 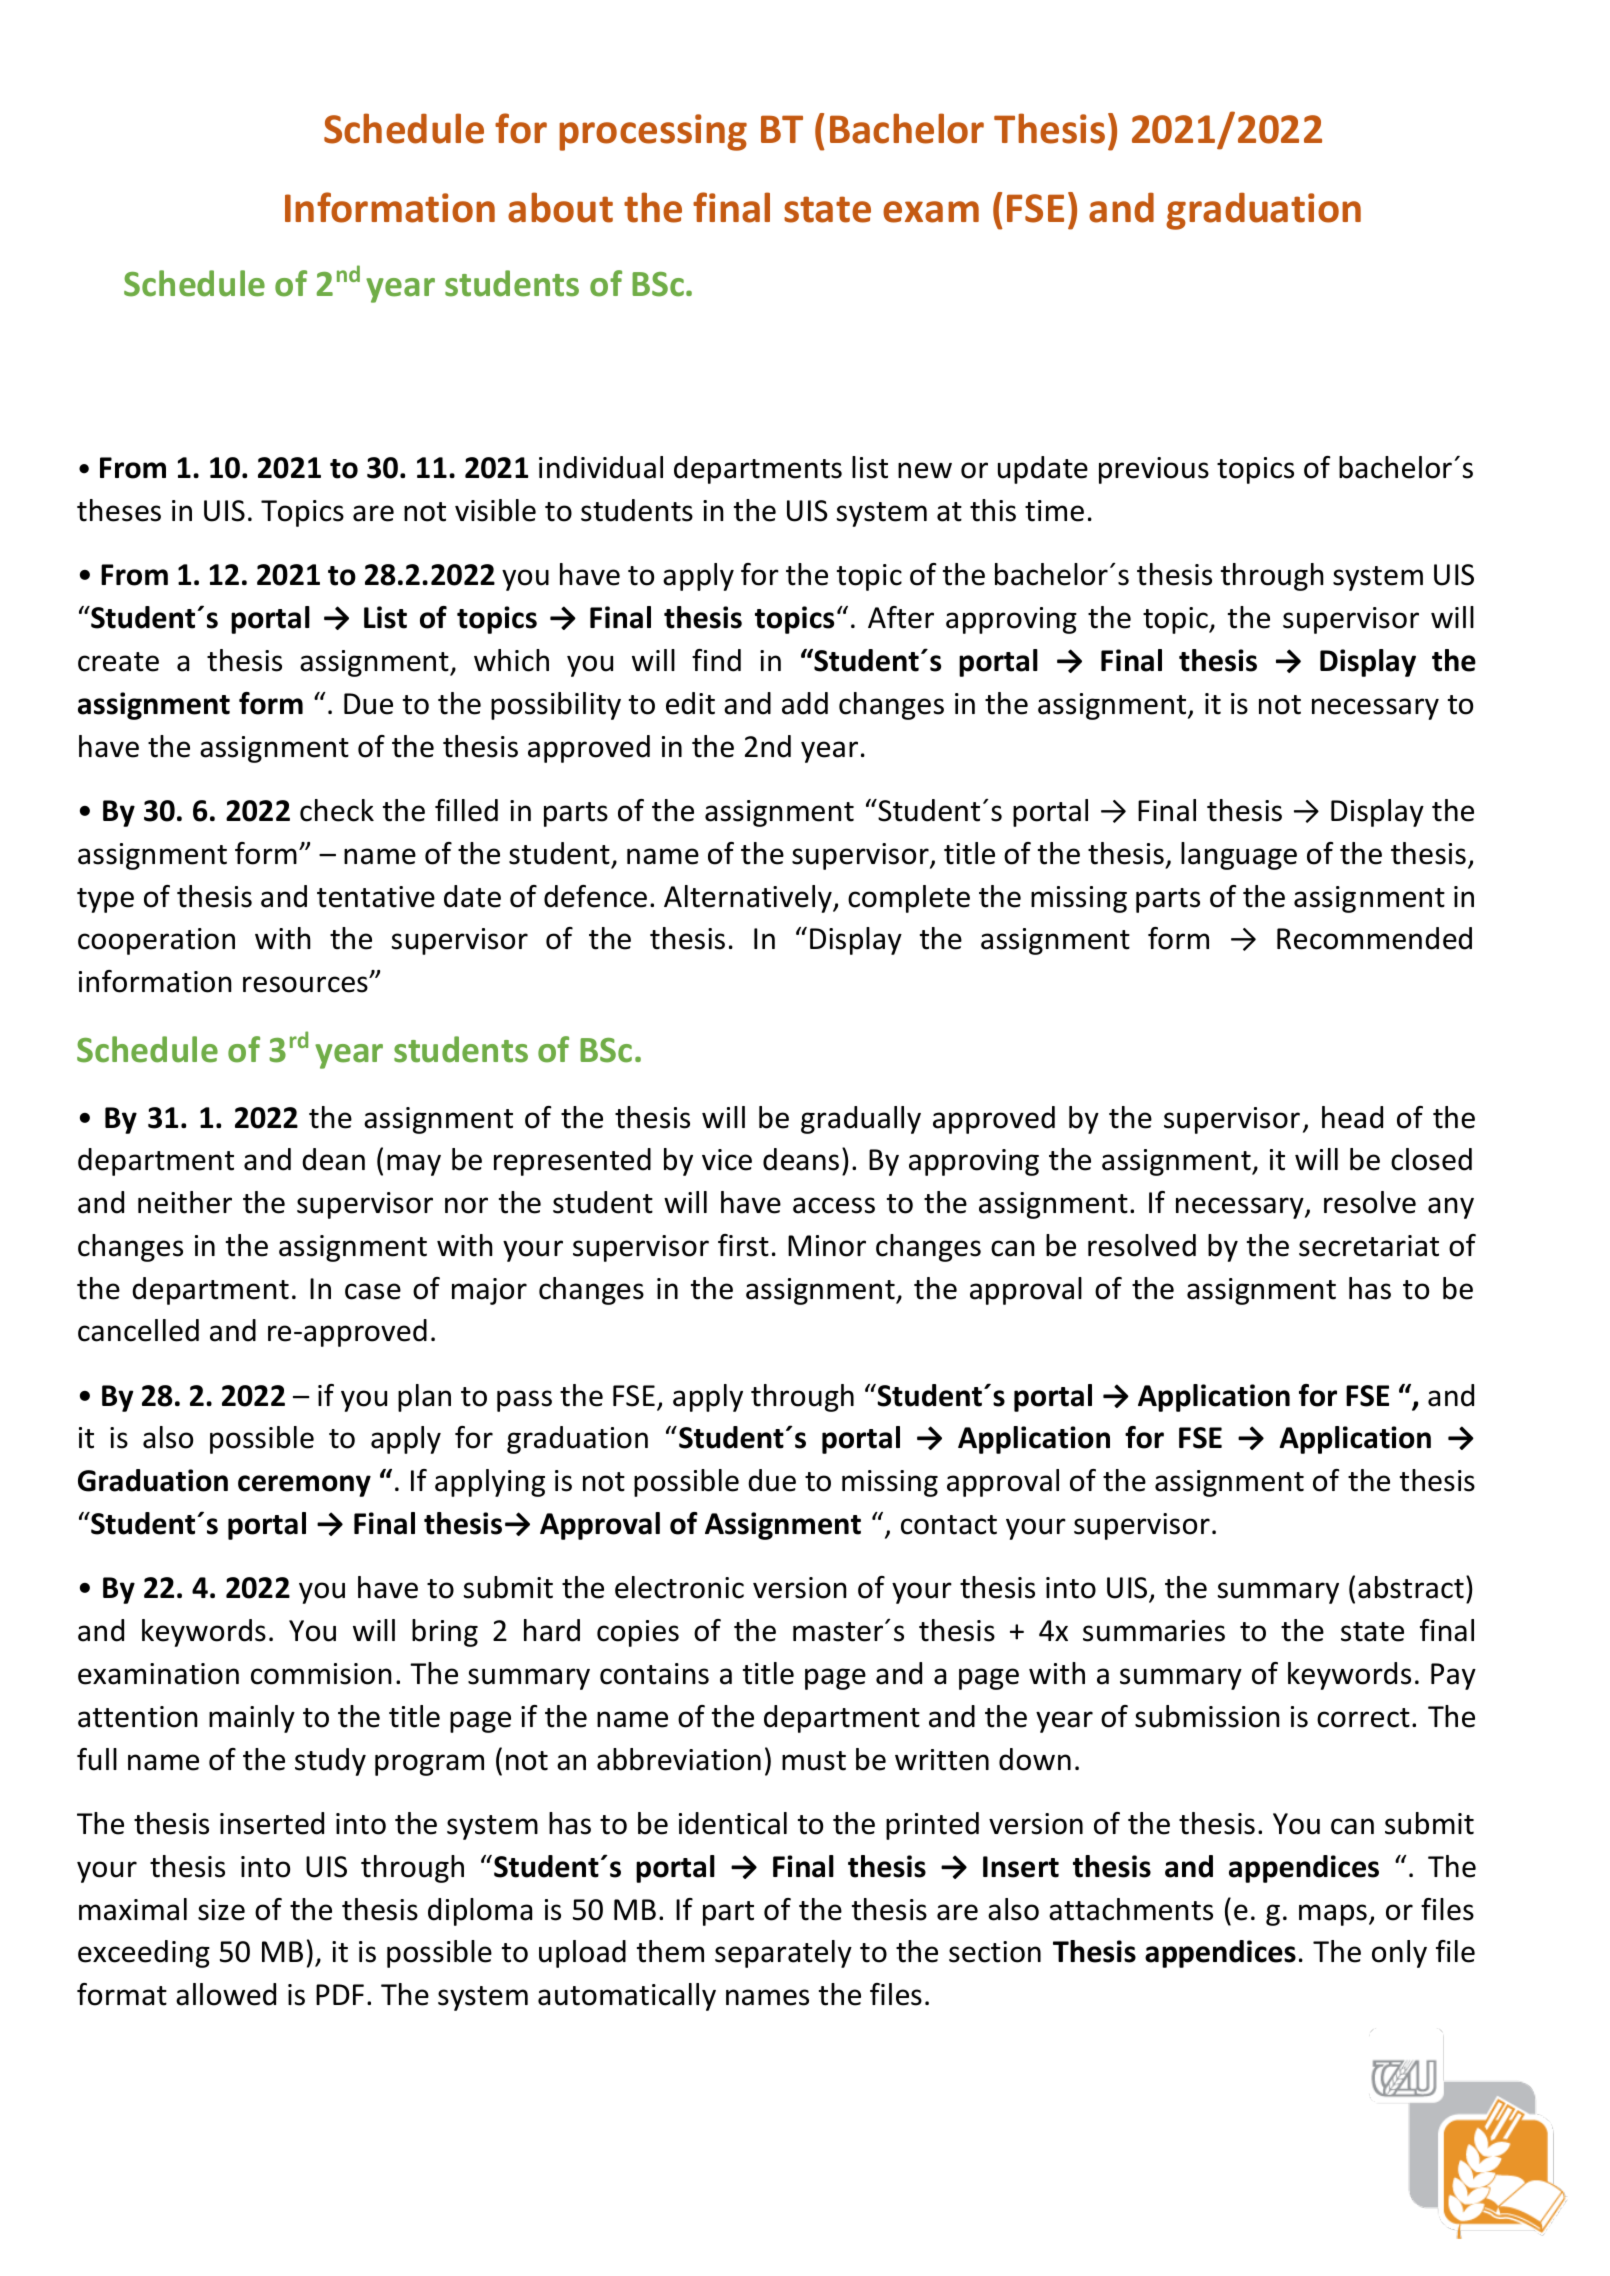 I want to click on processing, so click(x=653, y=132).
